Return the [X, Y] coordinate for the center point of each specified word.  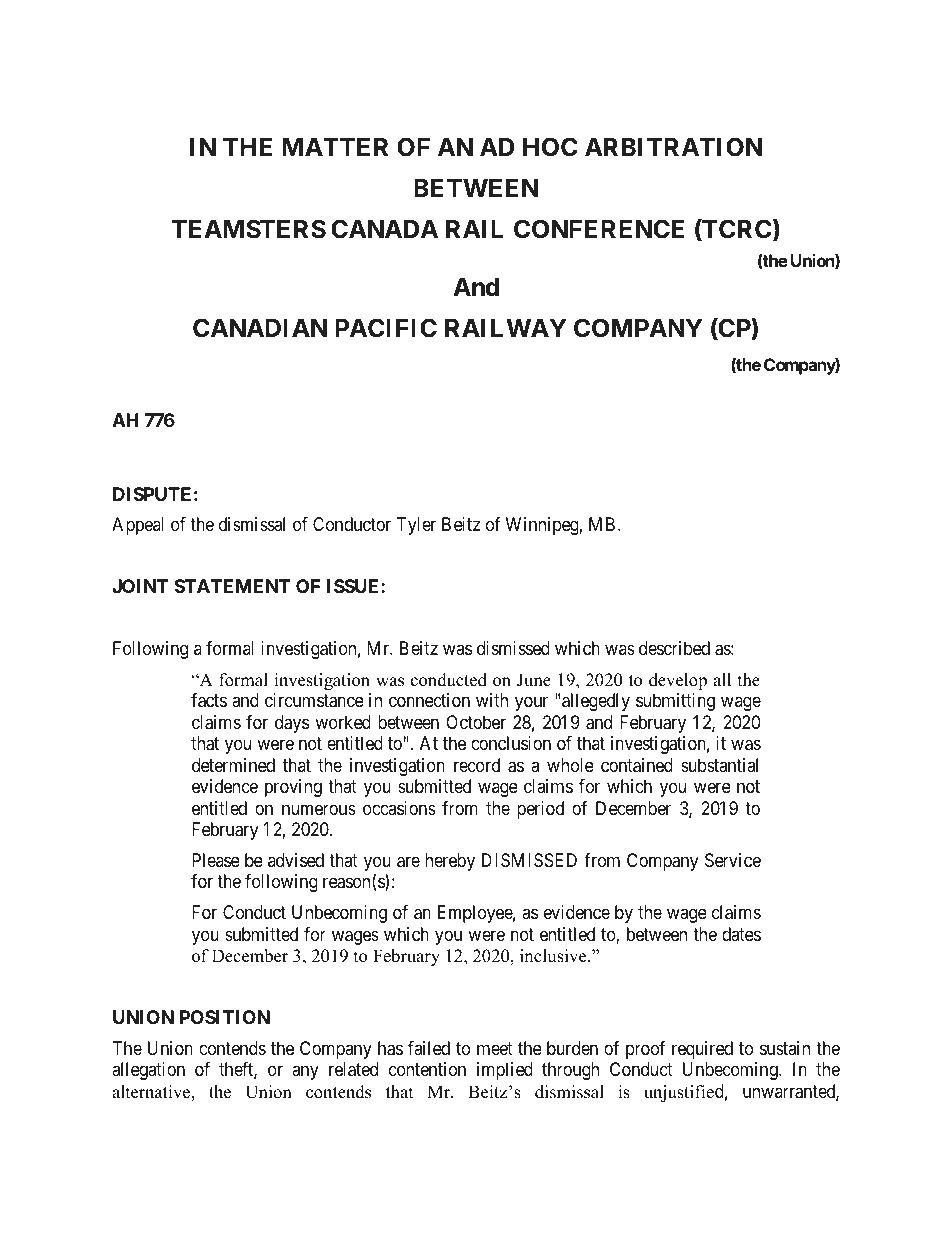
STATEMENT [232, 586]
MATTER [335, 147]
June [534, 680]
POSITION [225, 1017]
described [674, 648]
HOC [550, 147]
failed [429, 1048]
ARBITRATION [673, 147]
